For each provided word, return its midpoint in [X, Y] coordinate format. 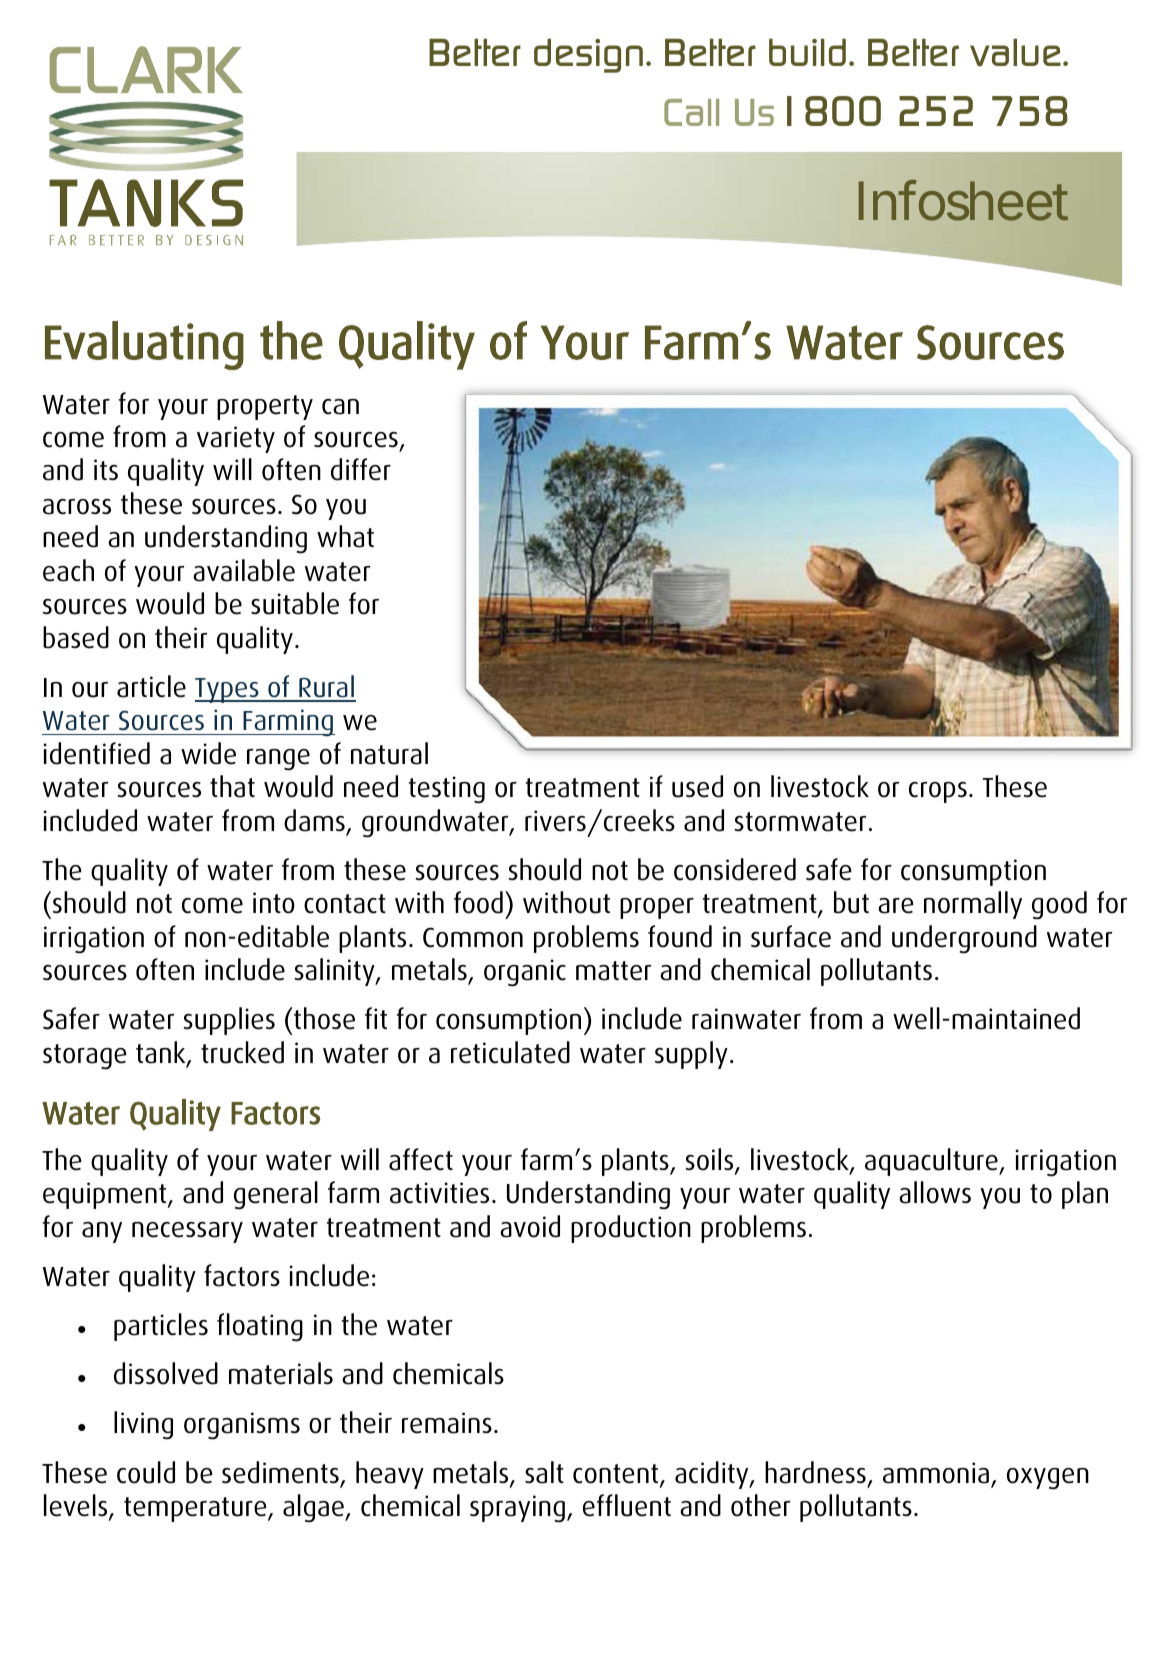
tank [162, 1053]
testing [447, 790]
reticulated [510, 1052]
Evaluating [144, 345]
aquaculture [932, 1162]
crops [938, 792]
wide [208, 753]
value [1015, 53]
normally [973, 905]
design [588, 56]
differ [361, 469]
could [146, 1472]
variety [236, 439]
